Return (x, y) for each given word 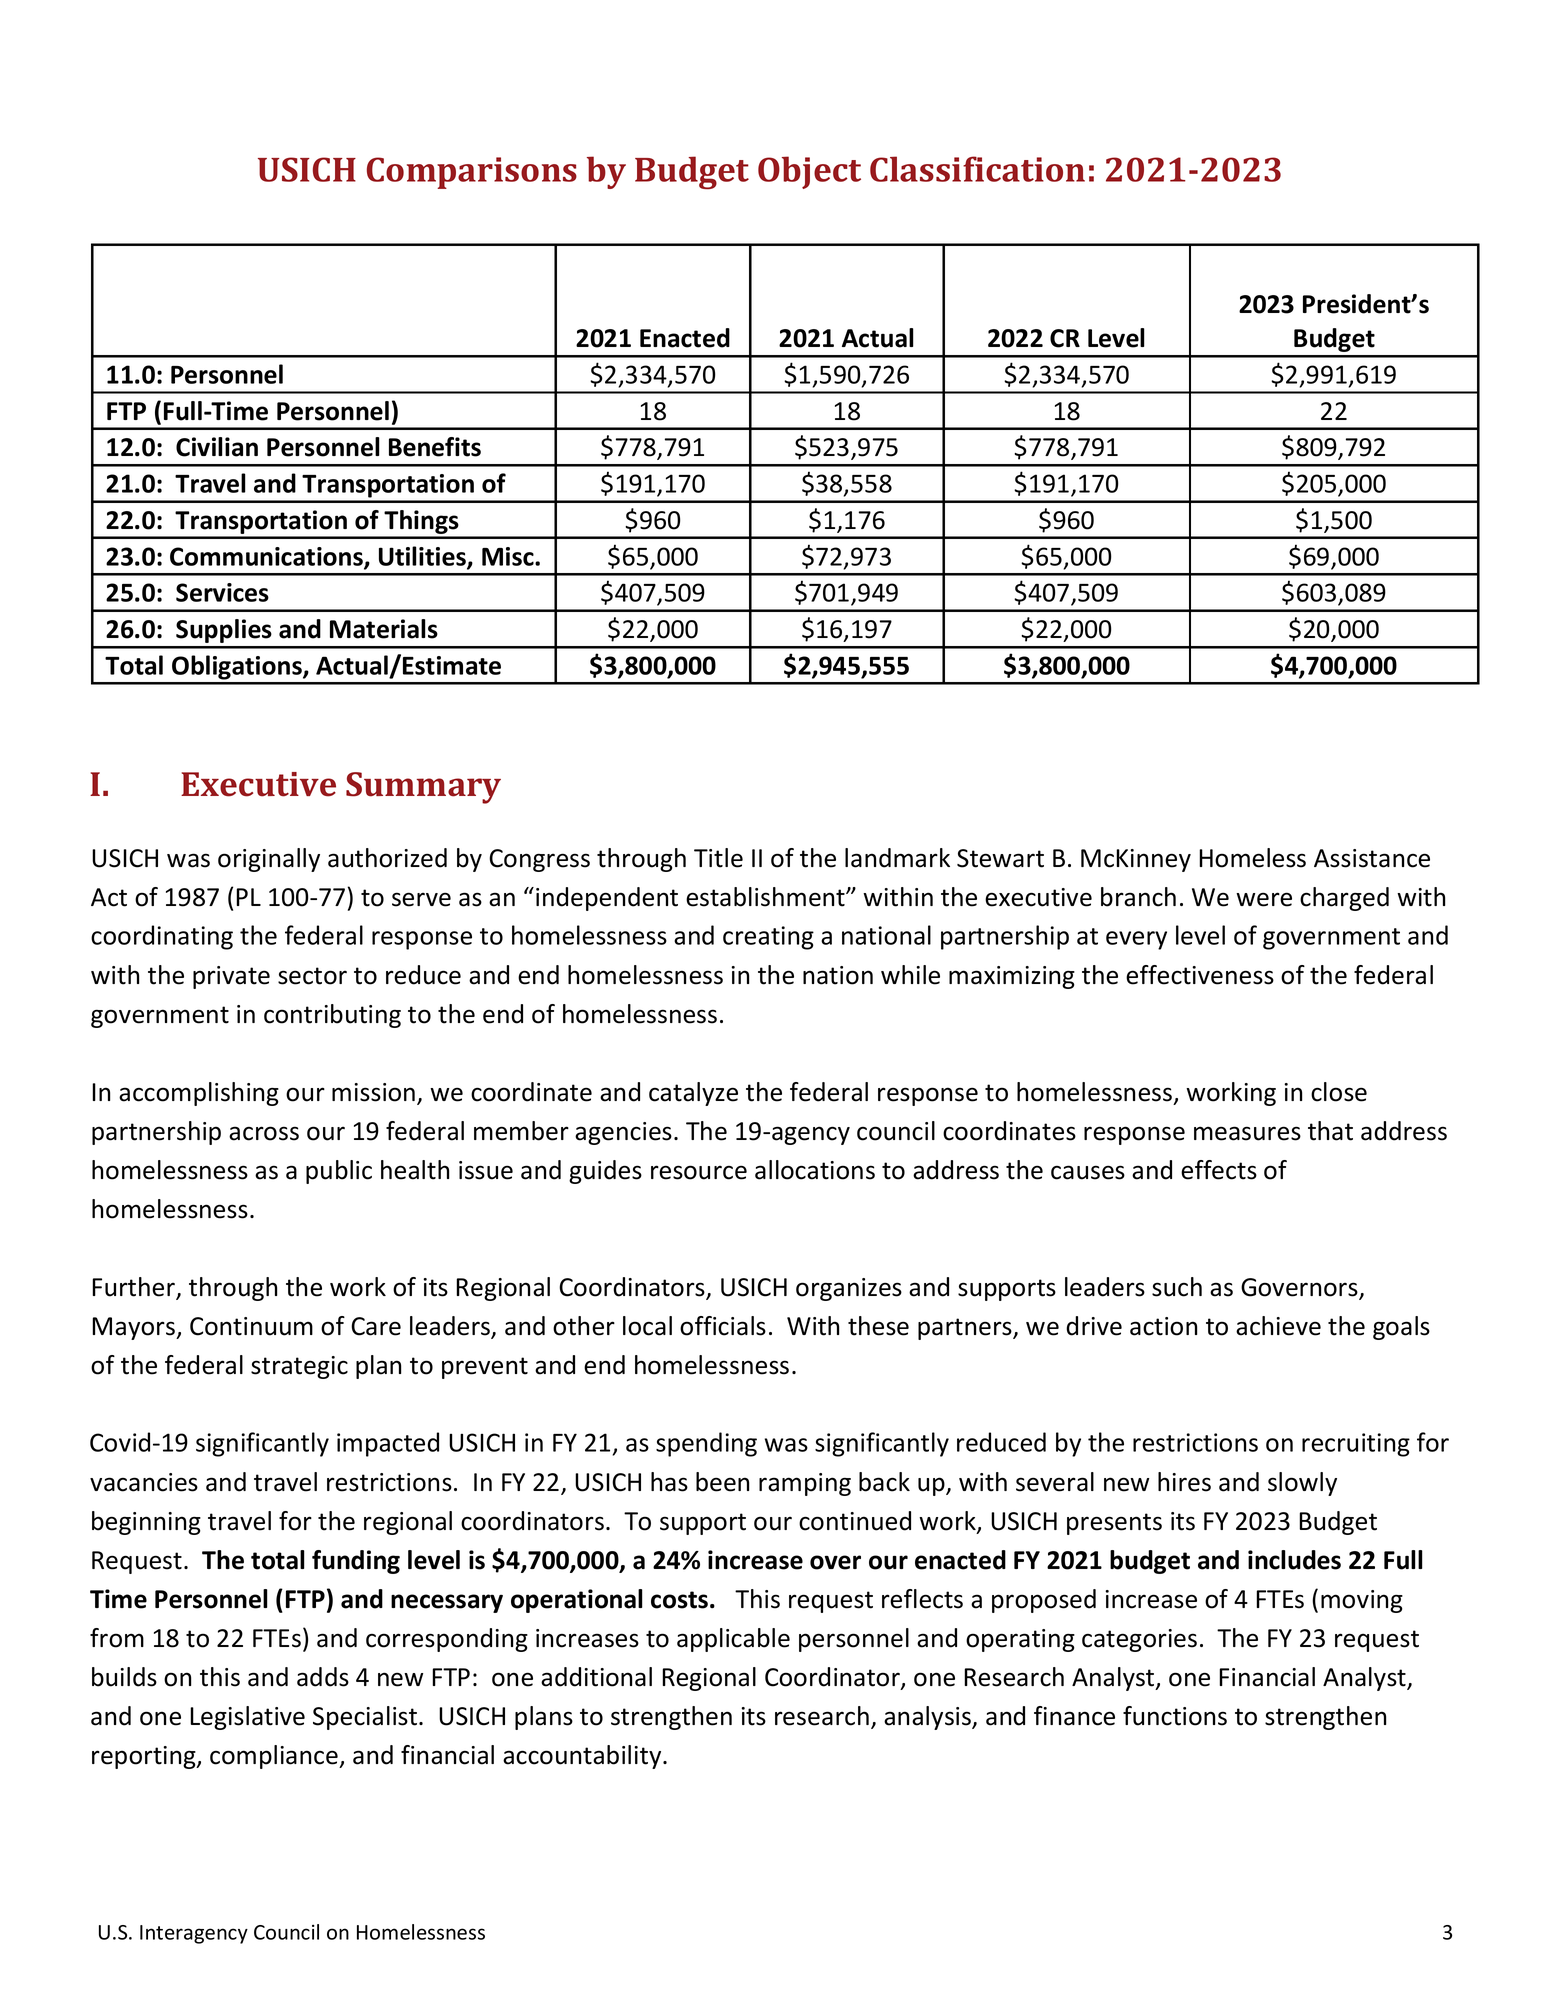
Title (718, 858)
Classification (977, 169)
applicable (733, 1640)
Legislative (247, 1718)
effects (1219, 1170)
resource (699, 1172)
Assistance (1372, 858)
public (339, 1172)
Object (809, 172)
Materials (384, 629)
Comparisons (472, 173)
